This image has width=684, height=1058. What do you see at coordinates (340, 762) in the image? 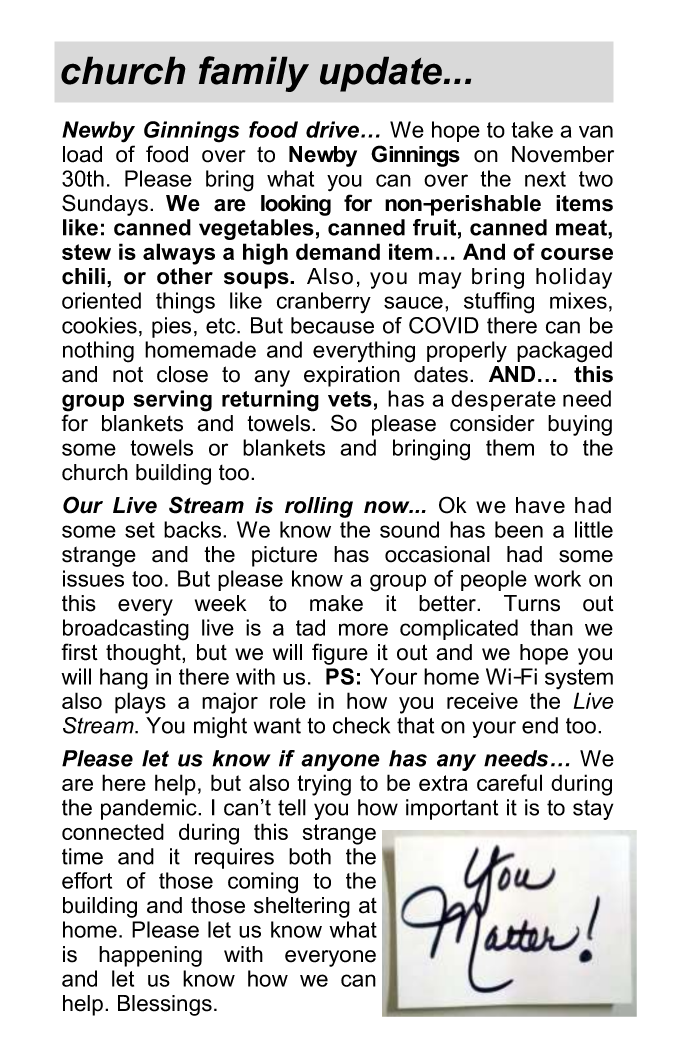
I see `anyone` at bounding box center [340, 762].
